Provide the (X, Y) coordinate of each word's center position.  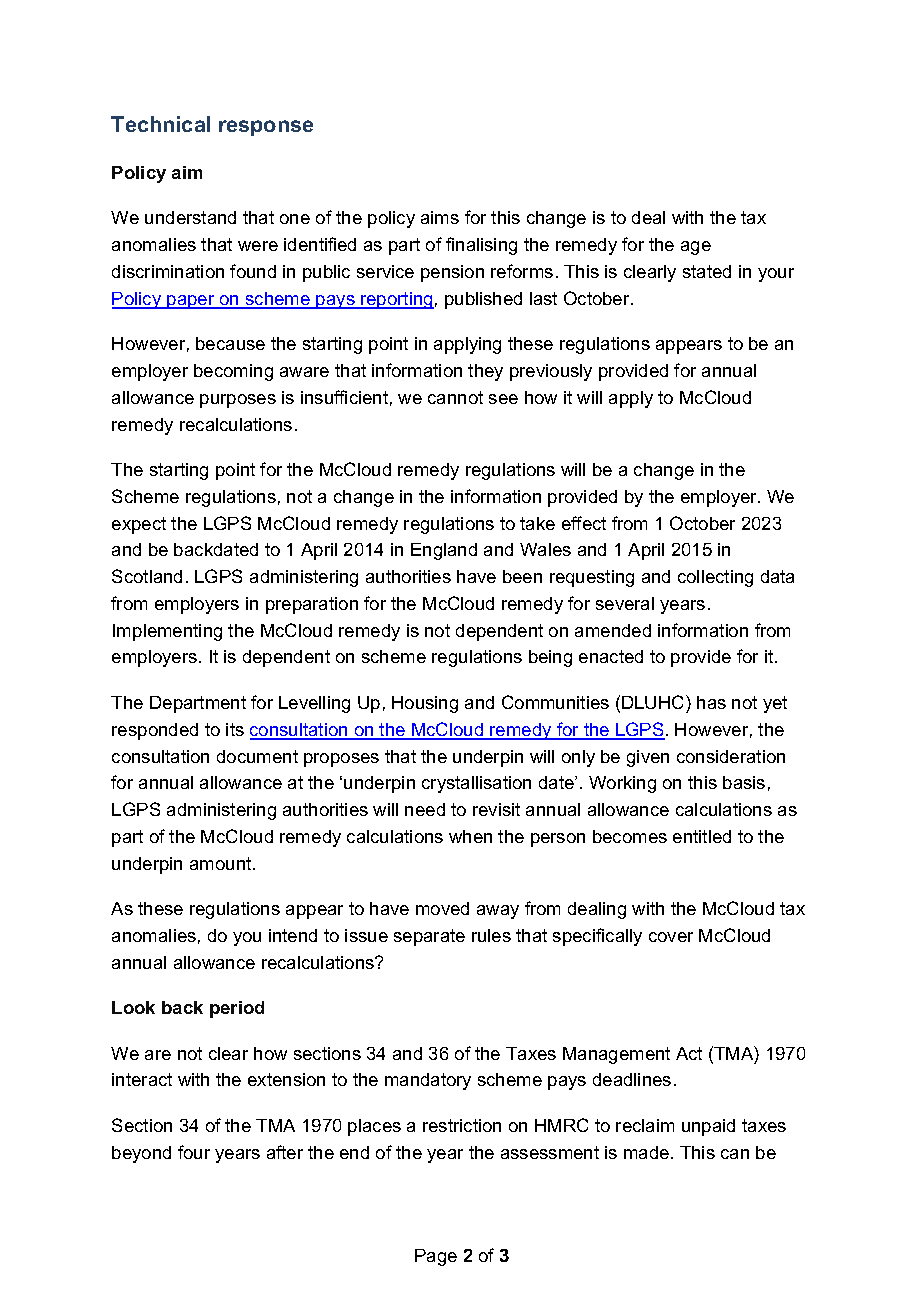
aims (440, 217)
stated (707, 271)
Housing (425, 704)
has (711, 702)
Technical (160, 124)
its (235, 729)
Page (436, 1257)
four (194, 1152)
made (648, 1152)
